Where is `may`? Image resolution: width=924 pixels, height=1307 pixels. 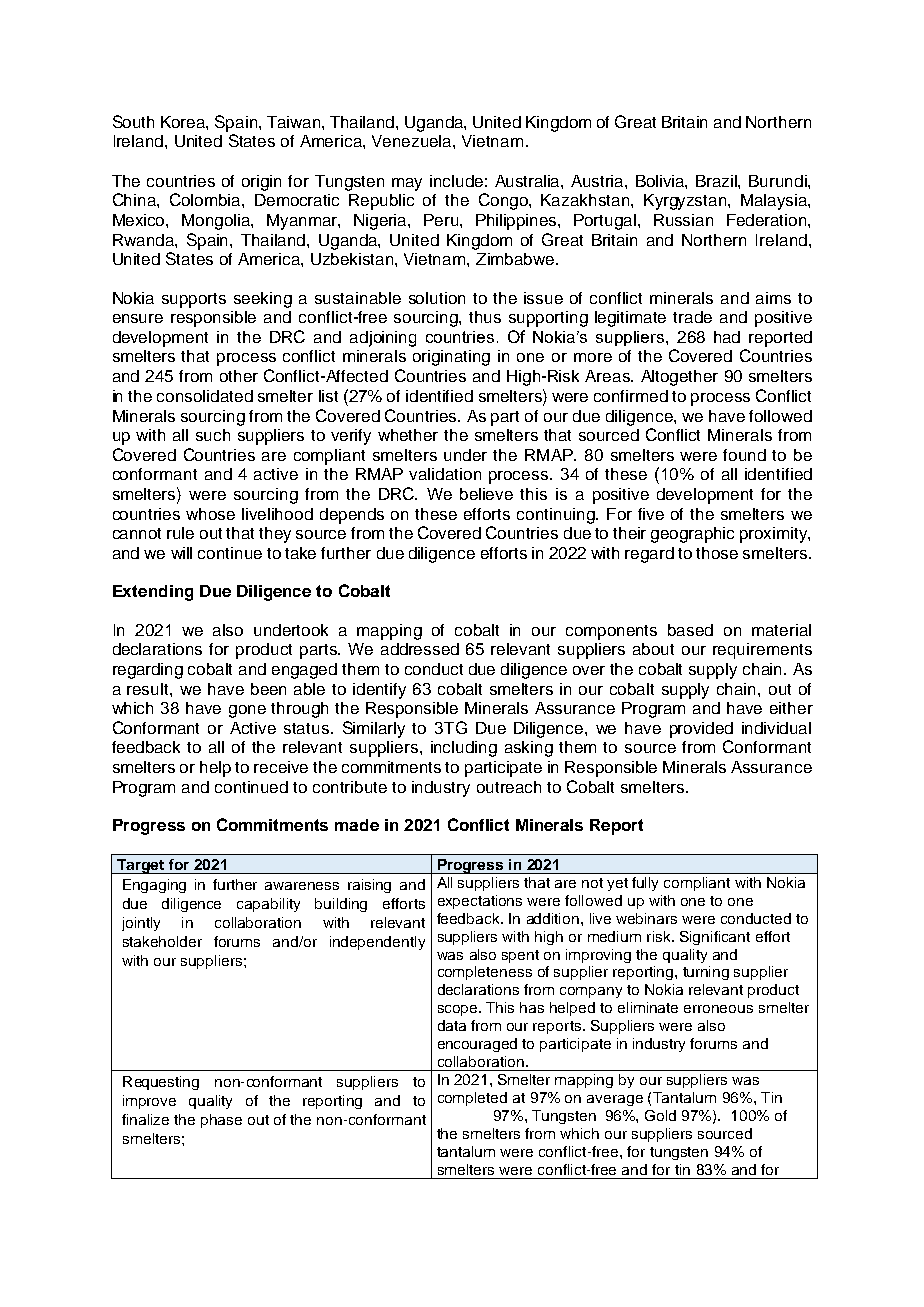 may is located at coordinates (407, 184).
